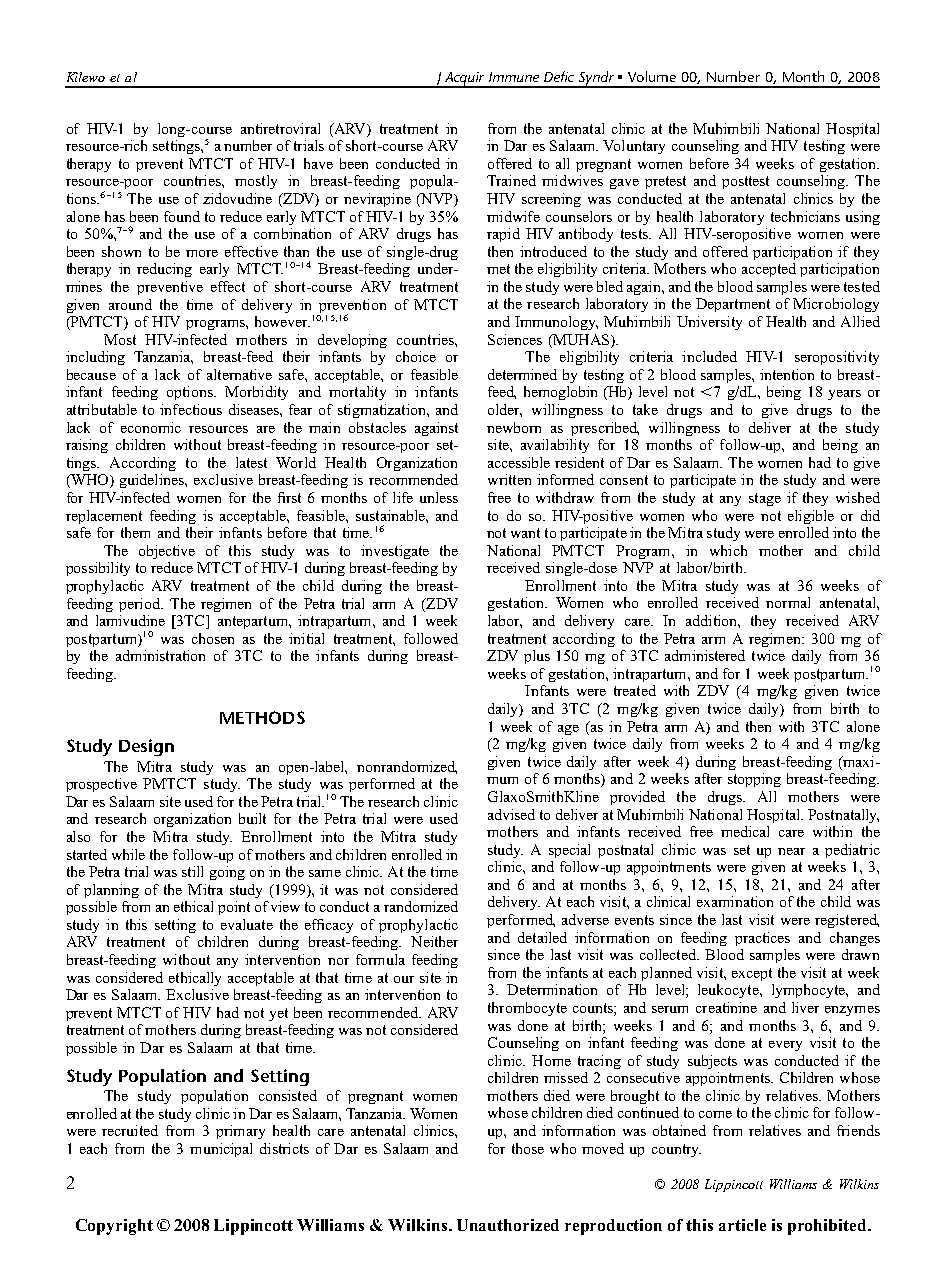 The image size is (952, 1271). Describe the element at coordinates (788, 602) in the page. I see `normal` at that location.
